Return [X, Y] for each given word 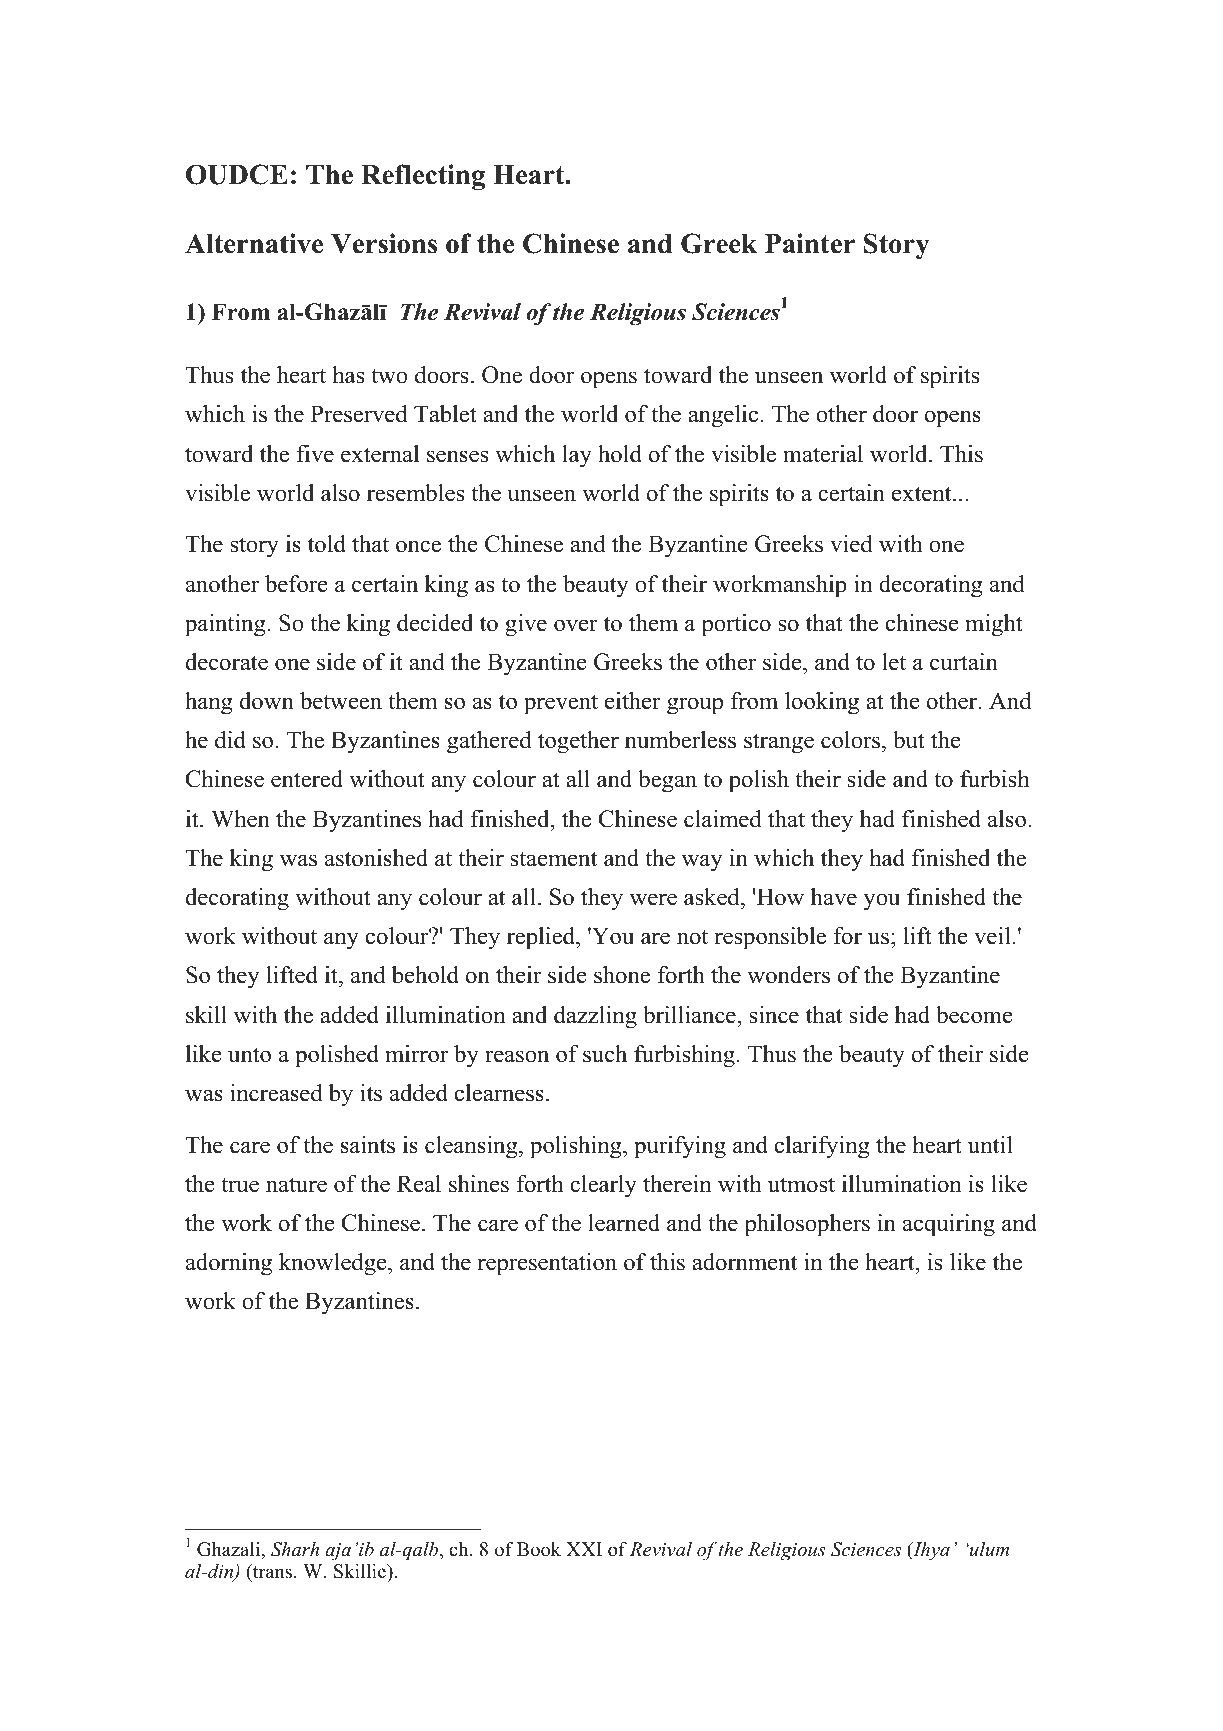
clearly [603, 1186]
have [834, 897]
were [653, 899]
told [327, 544]
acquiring [949, 1225]
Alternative [254, 243]
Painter [810, 243]
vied [851, 544]
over [576, 625]
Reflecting [423, 177]
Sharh [295, 1549]
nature [296, 1185]
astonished [376, 858]
